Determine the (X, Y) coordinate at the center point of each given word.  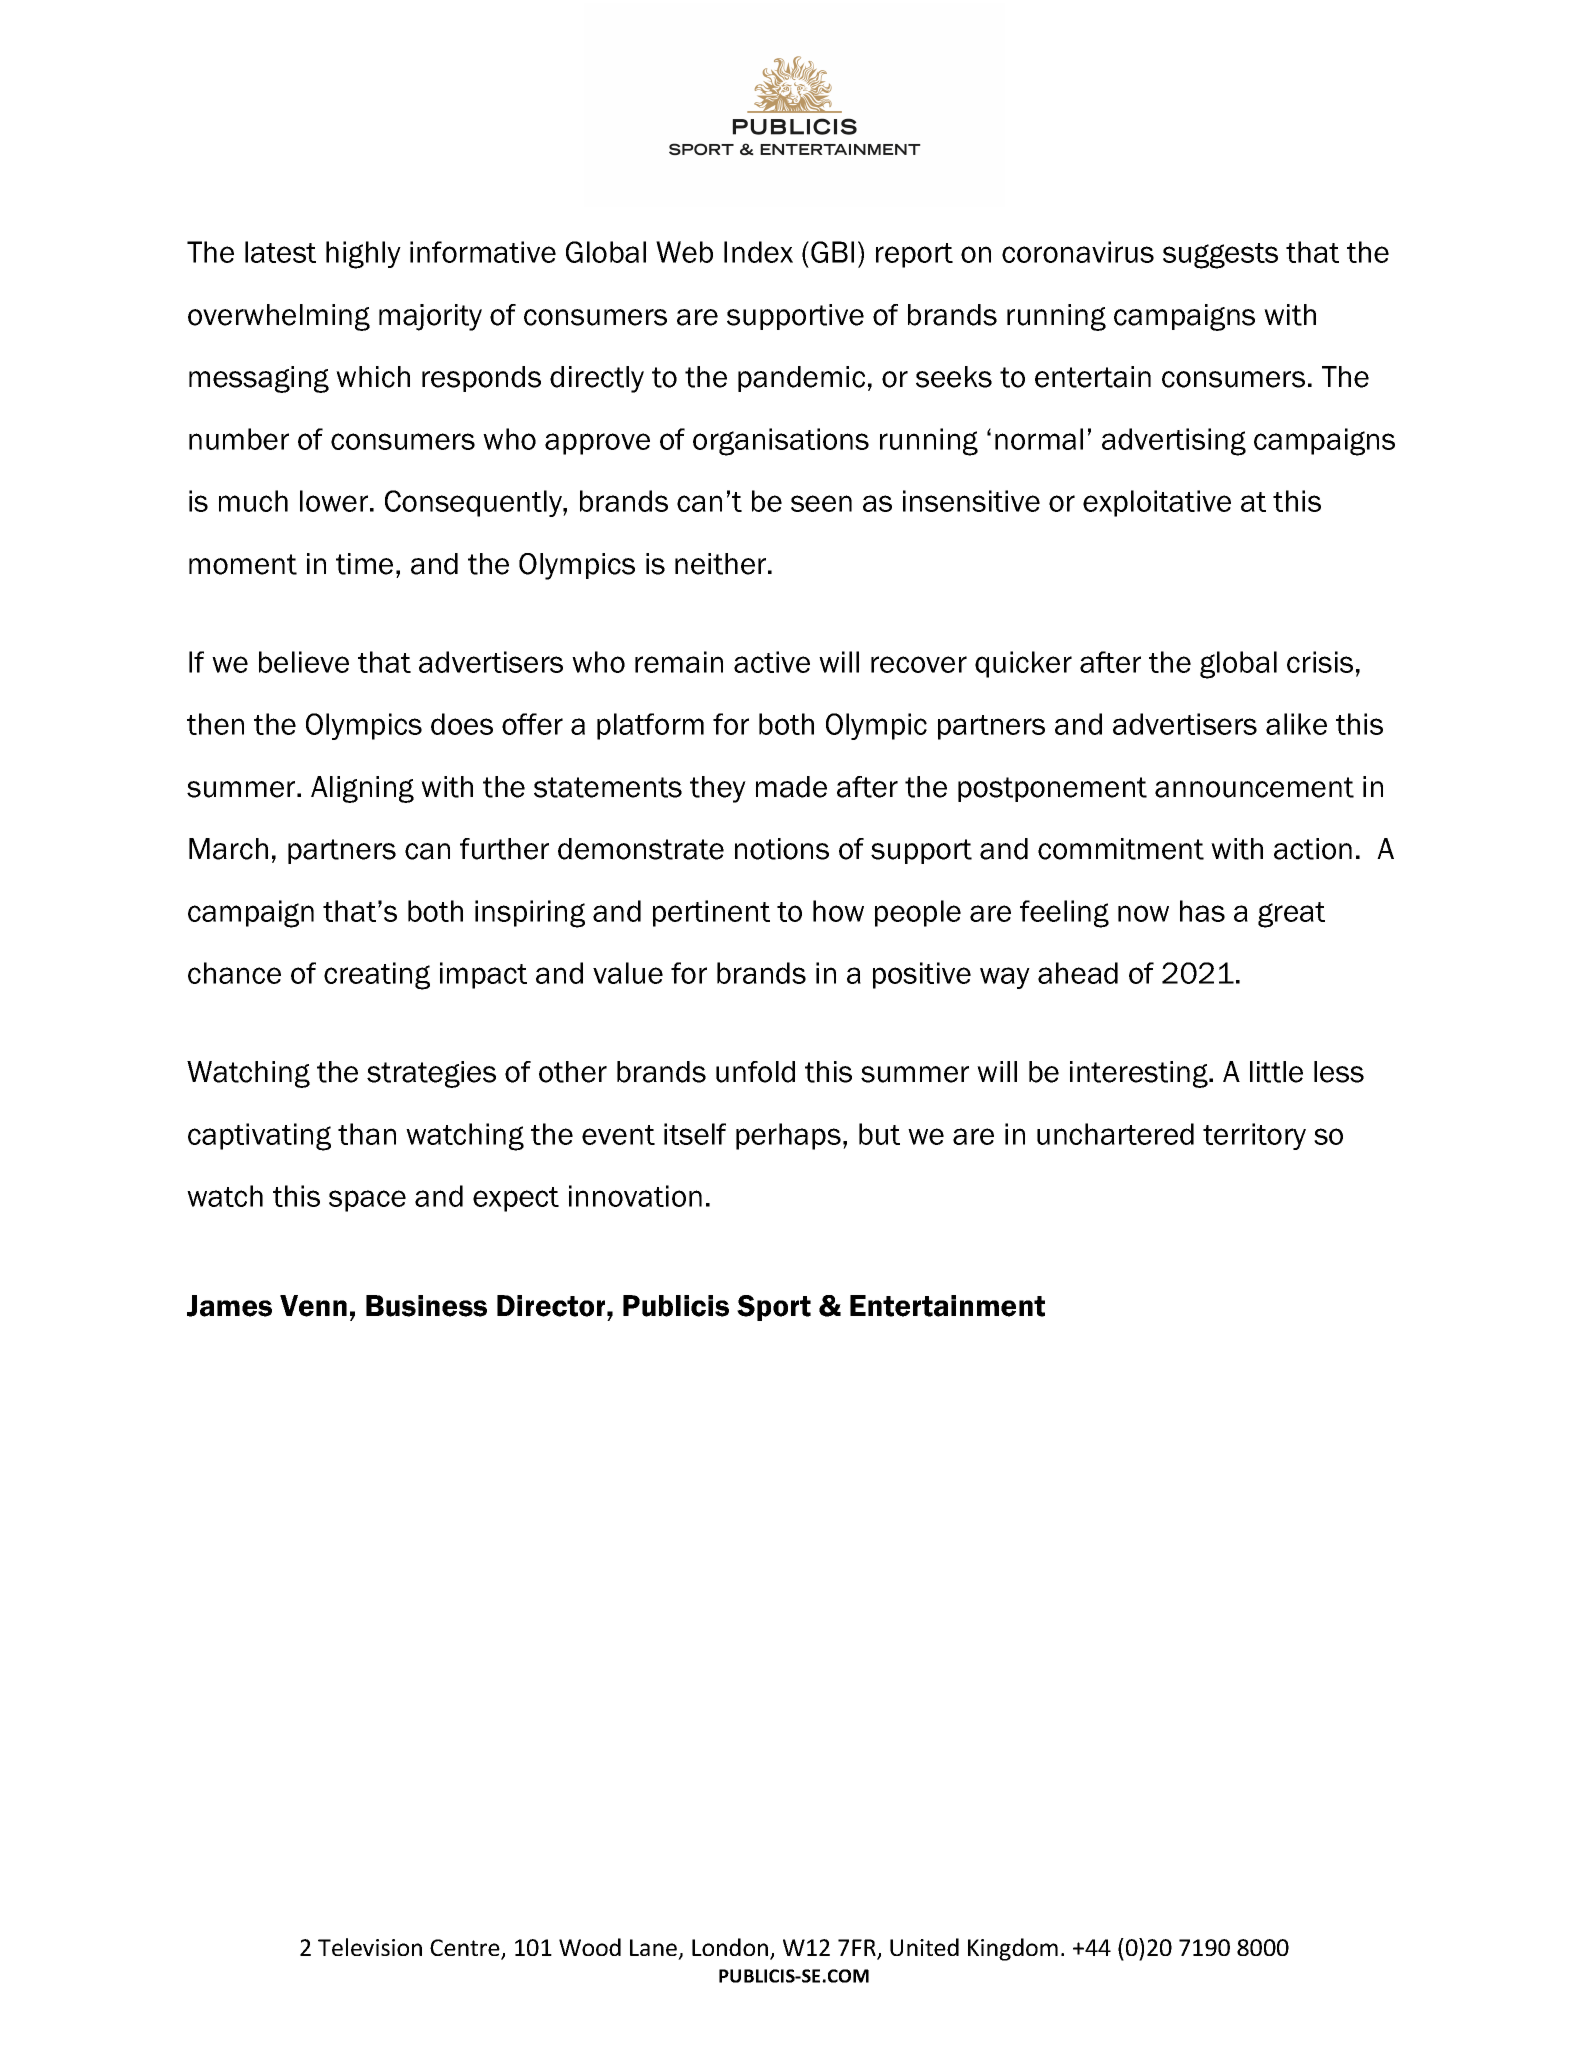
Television (370, 1947)
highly (363, 255)
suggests (1220, 256)
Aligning (362, 789)
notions (782, 849)
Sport (774, 1308)
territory (1254, 1136)
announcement (1254, 787)
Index (758, 252)
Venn (313, 1306)
